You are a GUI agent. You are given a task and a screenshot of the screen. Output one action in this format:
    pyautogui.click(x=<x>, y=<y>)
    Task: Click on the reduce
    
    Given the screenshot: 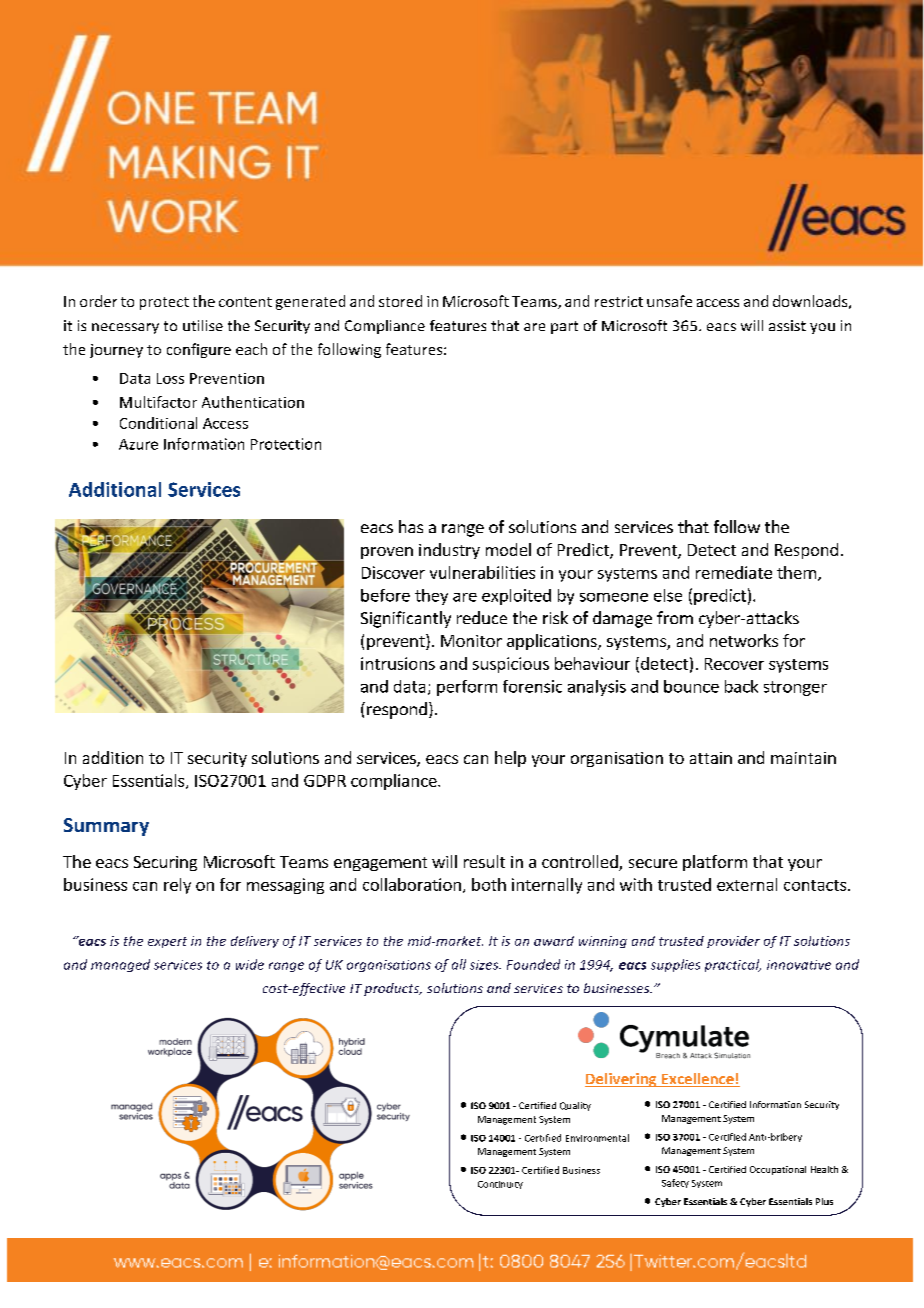 What is the action you would take?
    pyautogui.click(x=482, y=617)
